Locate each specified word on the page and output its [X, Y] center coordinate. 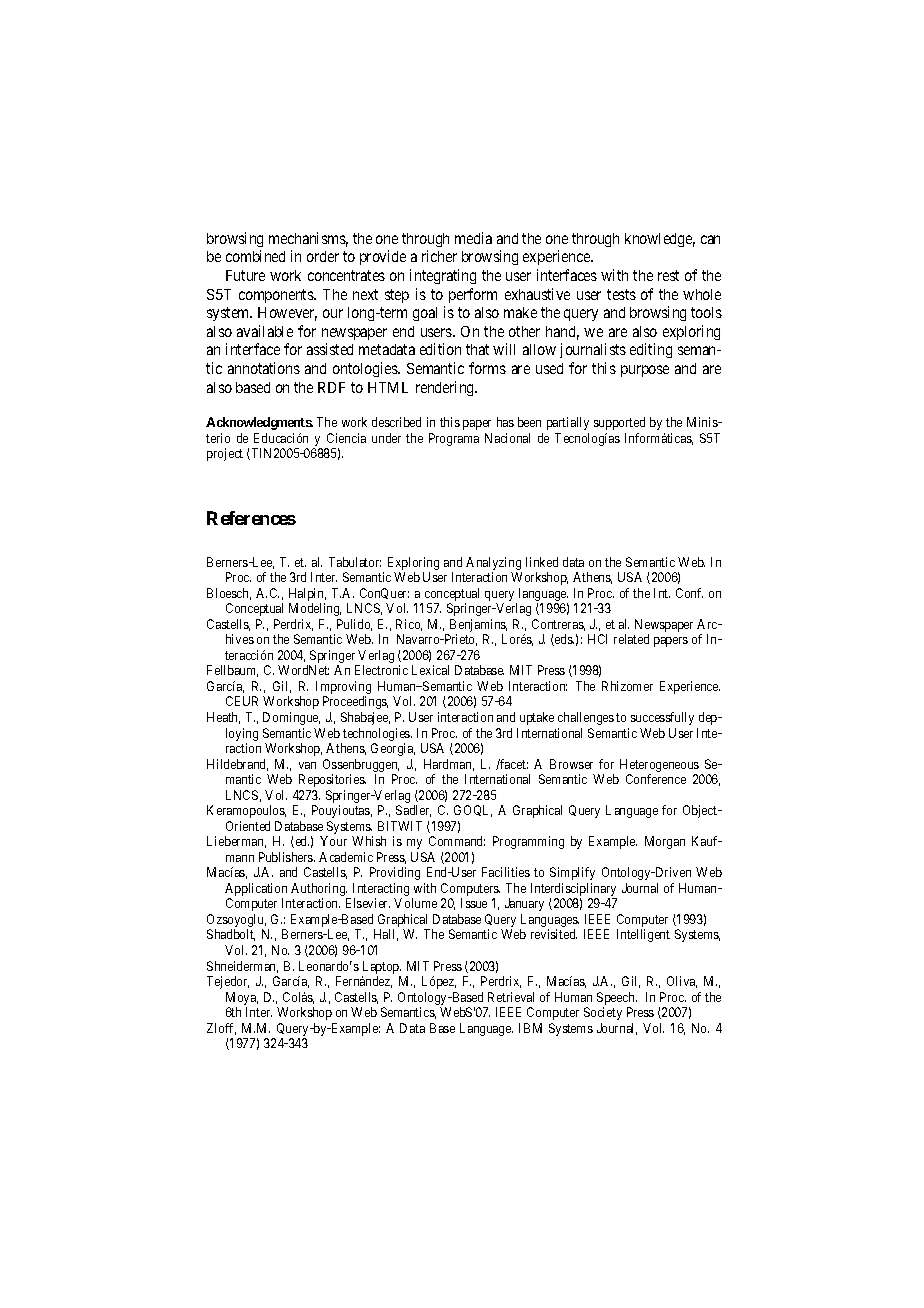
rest [668, 275]
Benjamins [477, 627]
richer [439, 256]
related [631, 639]
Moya [242, 1000]
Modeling [315, 609]
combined [255, 256]
